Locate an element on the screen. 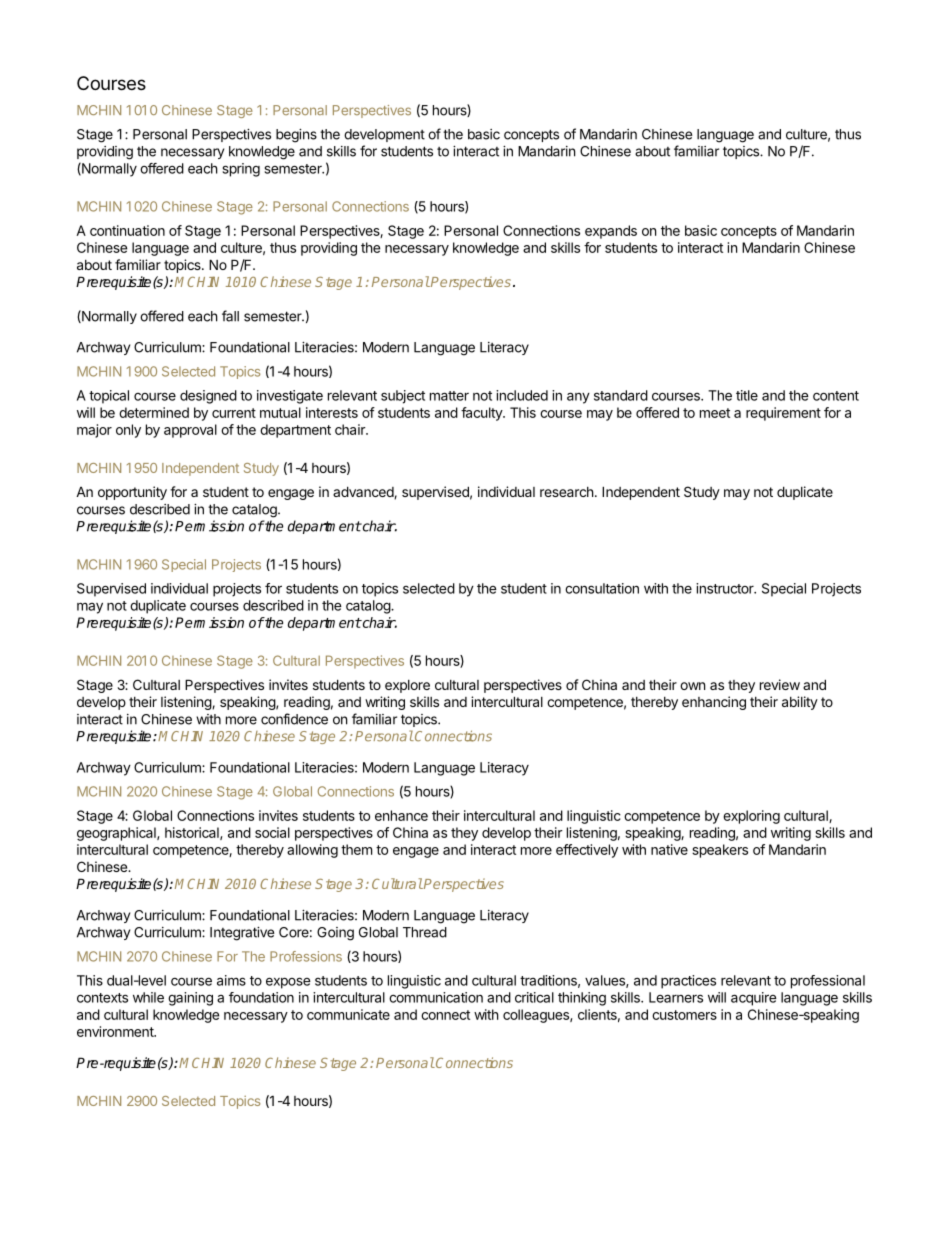  explore is located at coordinates (407, 686).
